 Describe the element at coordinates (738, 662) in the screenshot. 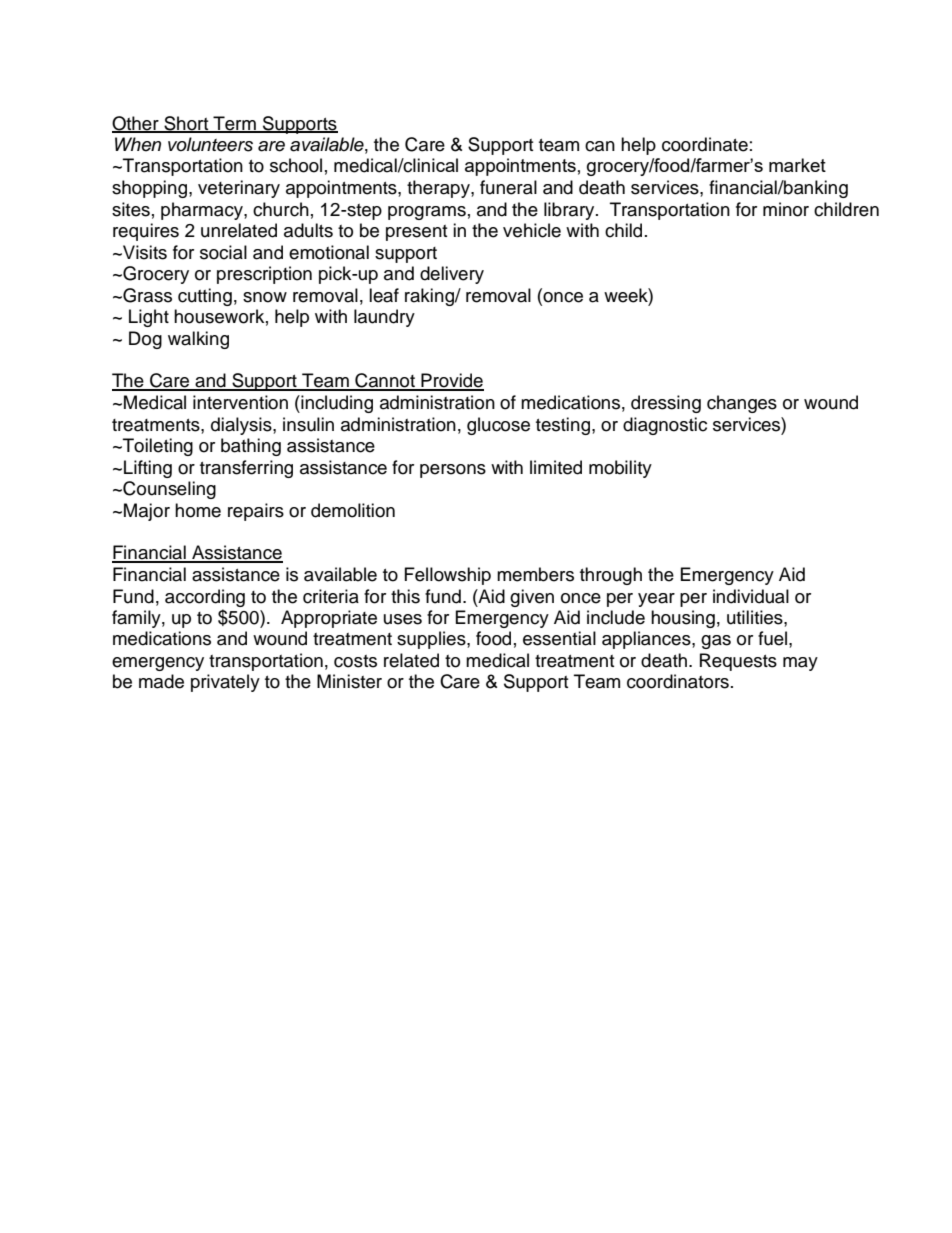

I see `Requests` at that location.
